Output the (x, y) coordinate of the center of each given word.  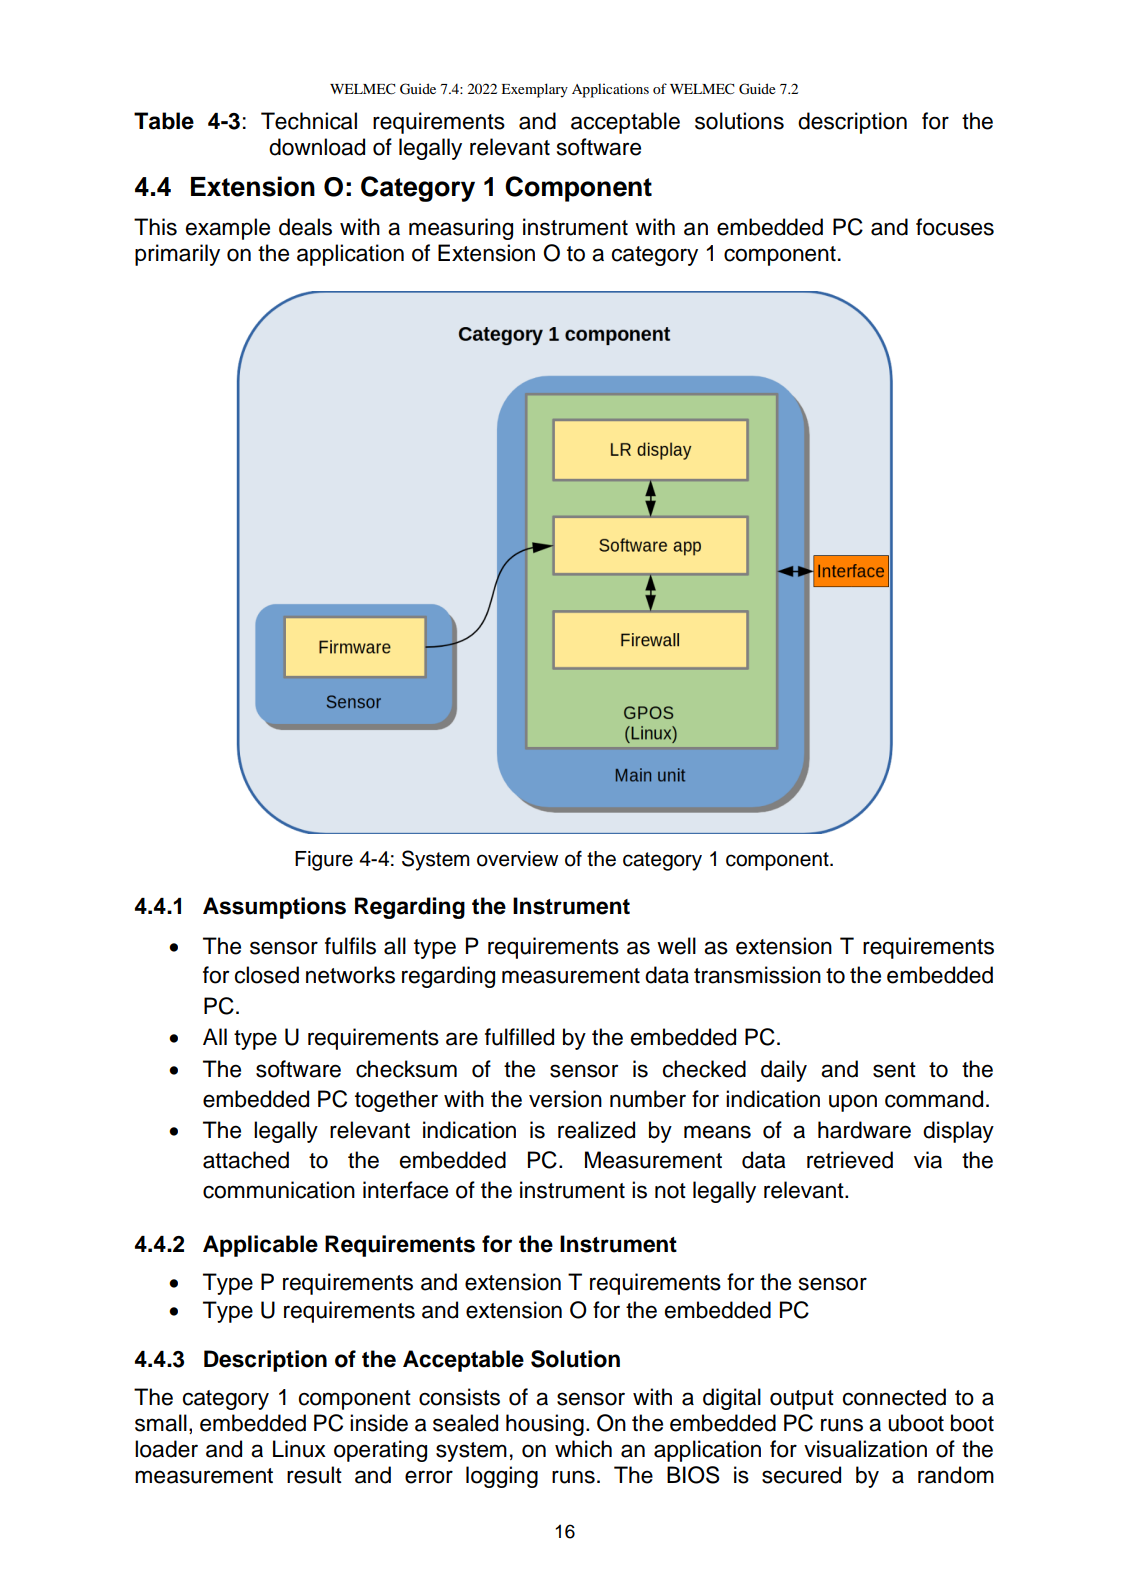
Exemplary (534, 90)
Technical (309, 121)
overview (517, 859)
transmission (757, 975)
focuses (955, 227)
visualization (865, 1449)
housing (545, 1425)
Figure (324, 861)
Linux (299, 1449)
